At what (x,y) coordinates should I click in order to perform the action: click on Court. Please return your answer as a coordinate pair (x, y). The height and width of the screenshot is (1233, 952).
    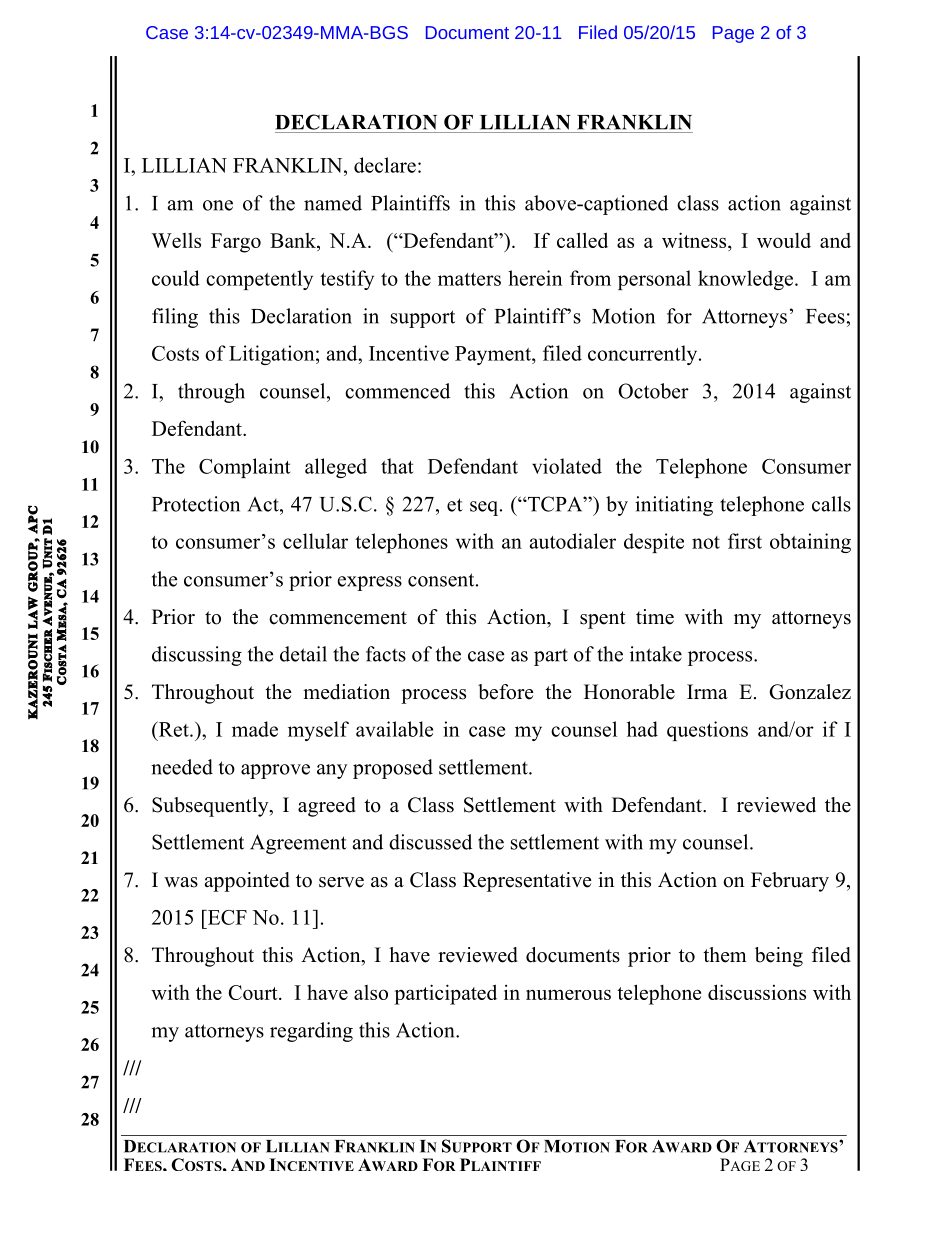
    Looking at the image, I should click on (254, 992).
